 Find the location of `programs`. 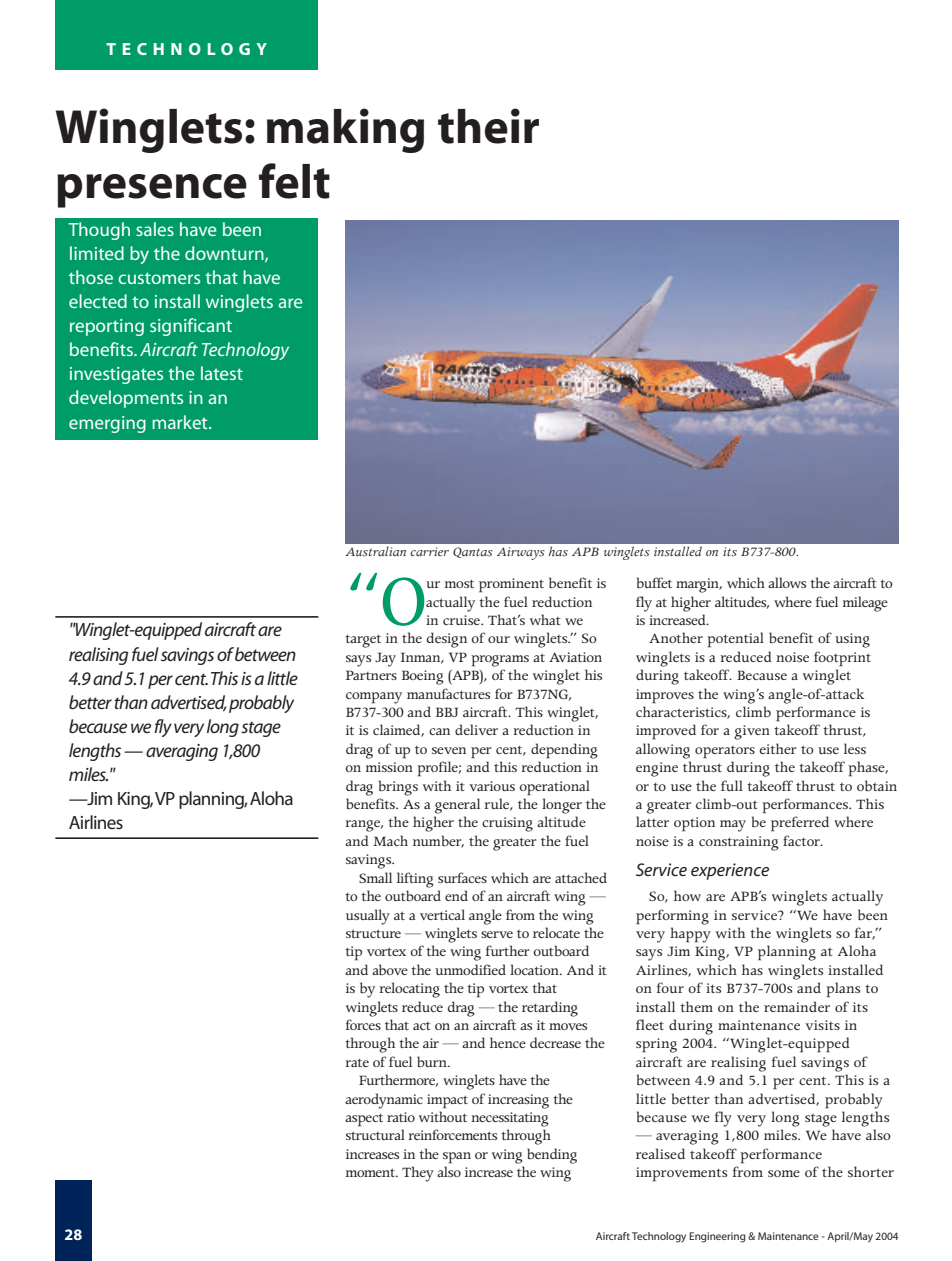

programs is located at coordinates (500, 661).
